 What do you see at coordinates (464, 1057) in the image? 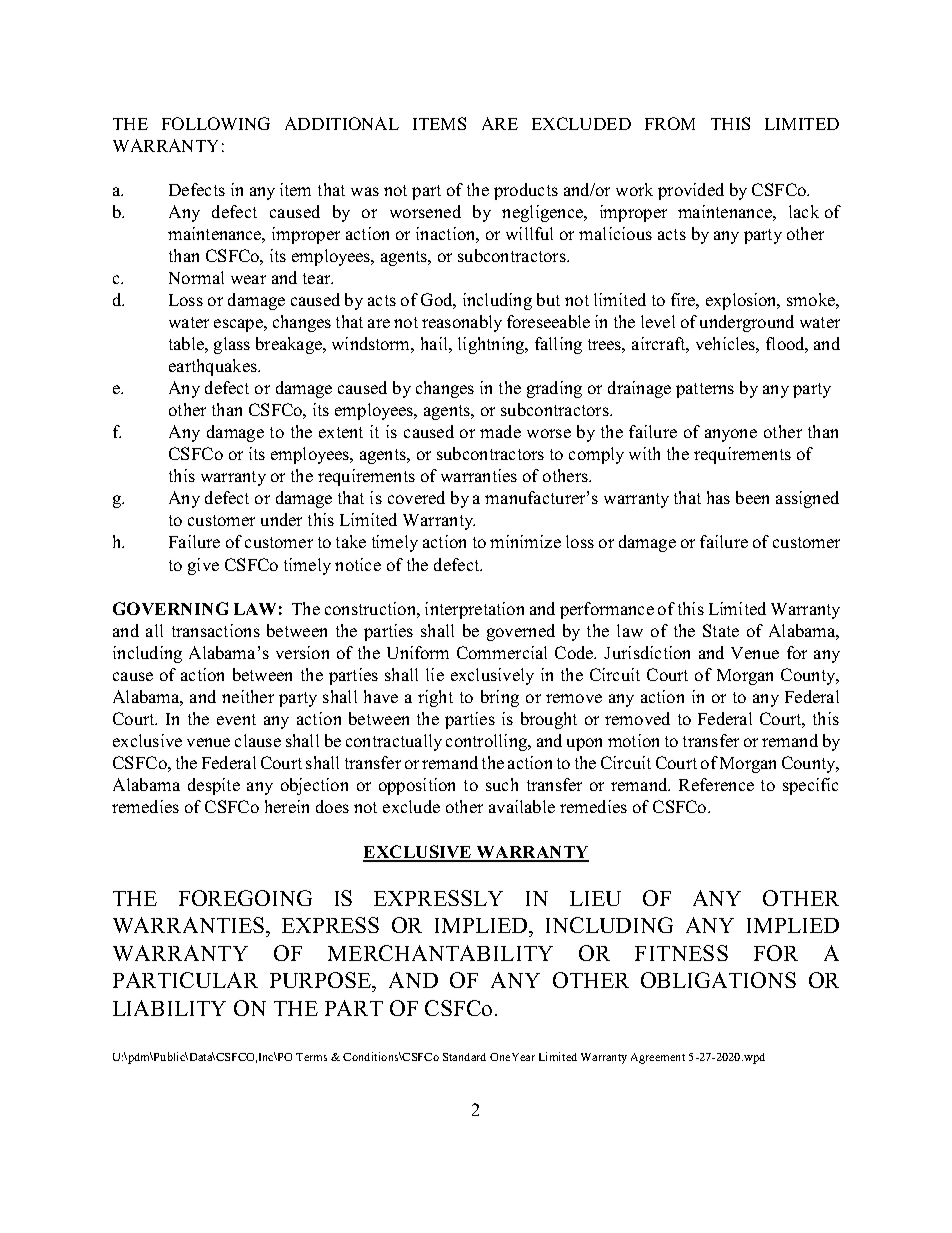
I see `Standard` at bounding box center [464, 1057].
